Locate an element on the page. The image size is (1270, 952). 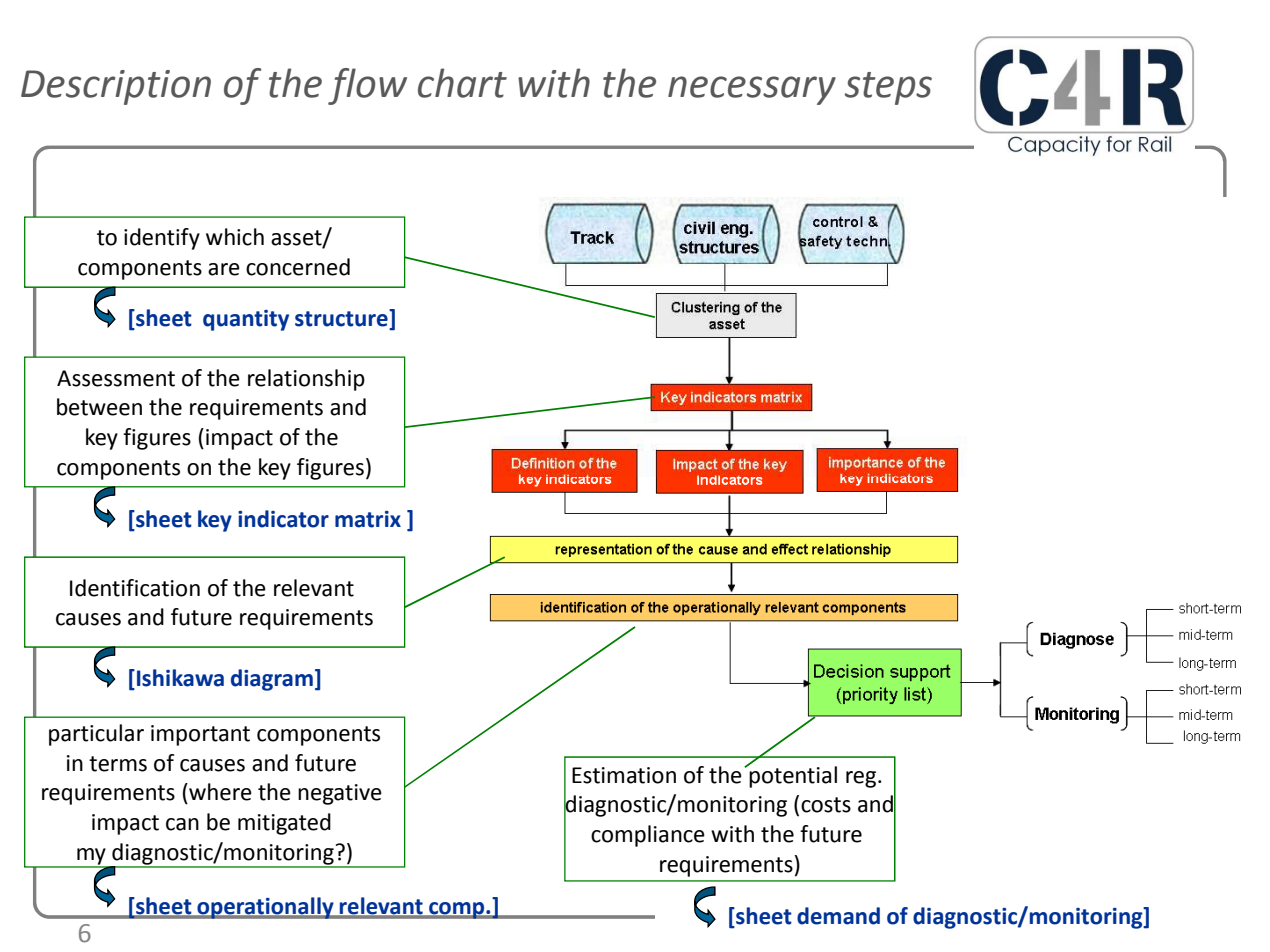
potential is located at coordinates (792, 775).
